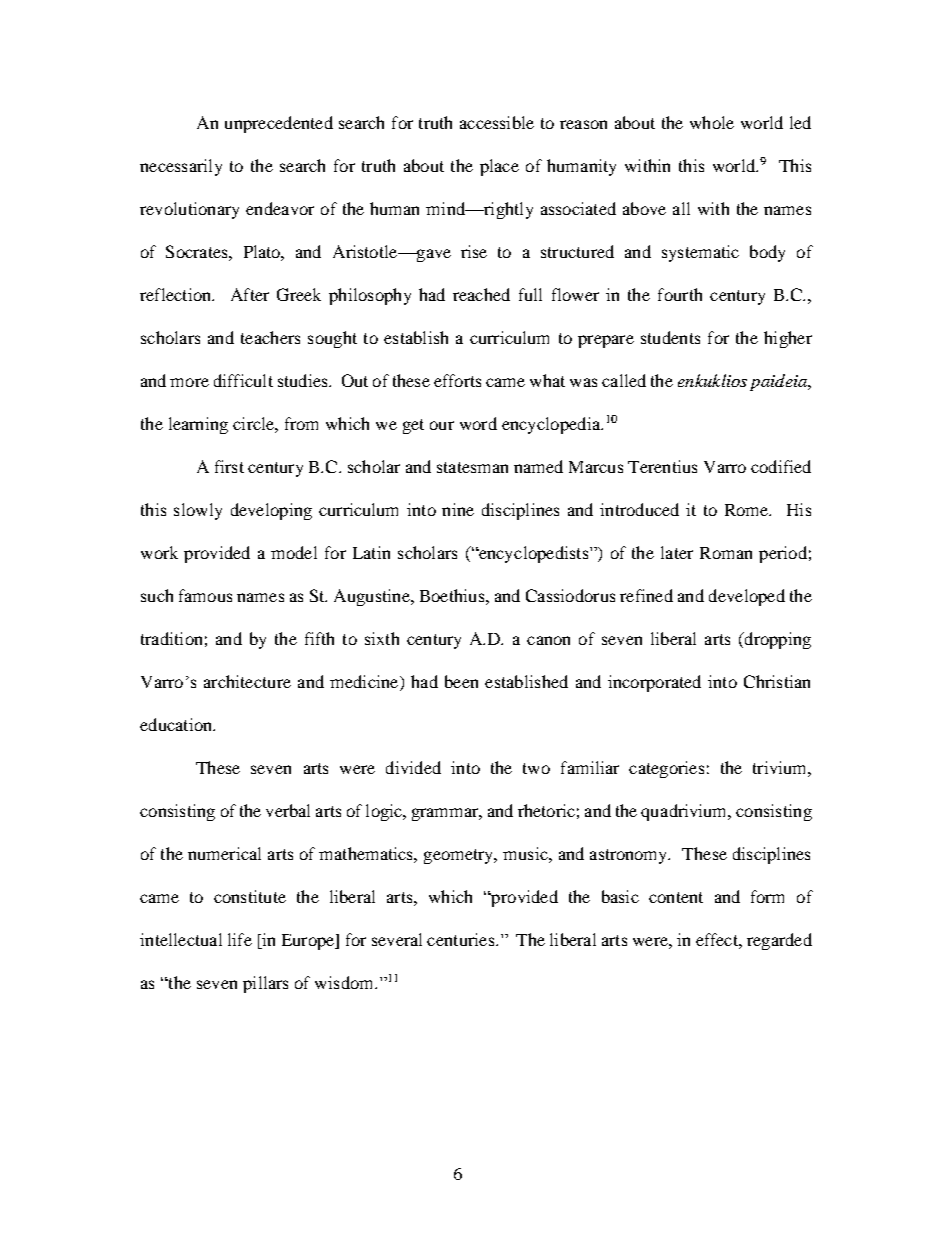  Describe the element at coordinates (712, 122) in the image. I see `whole` at that location.
